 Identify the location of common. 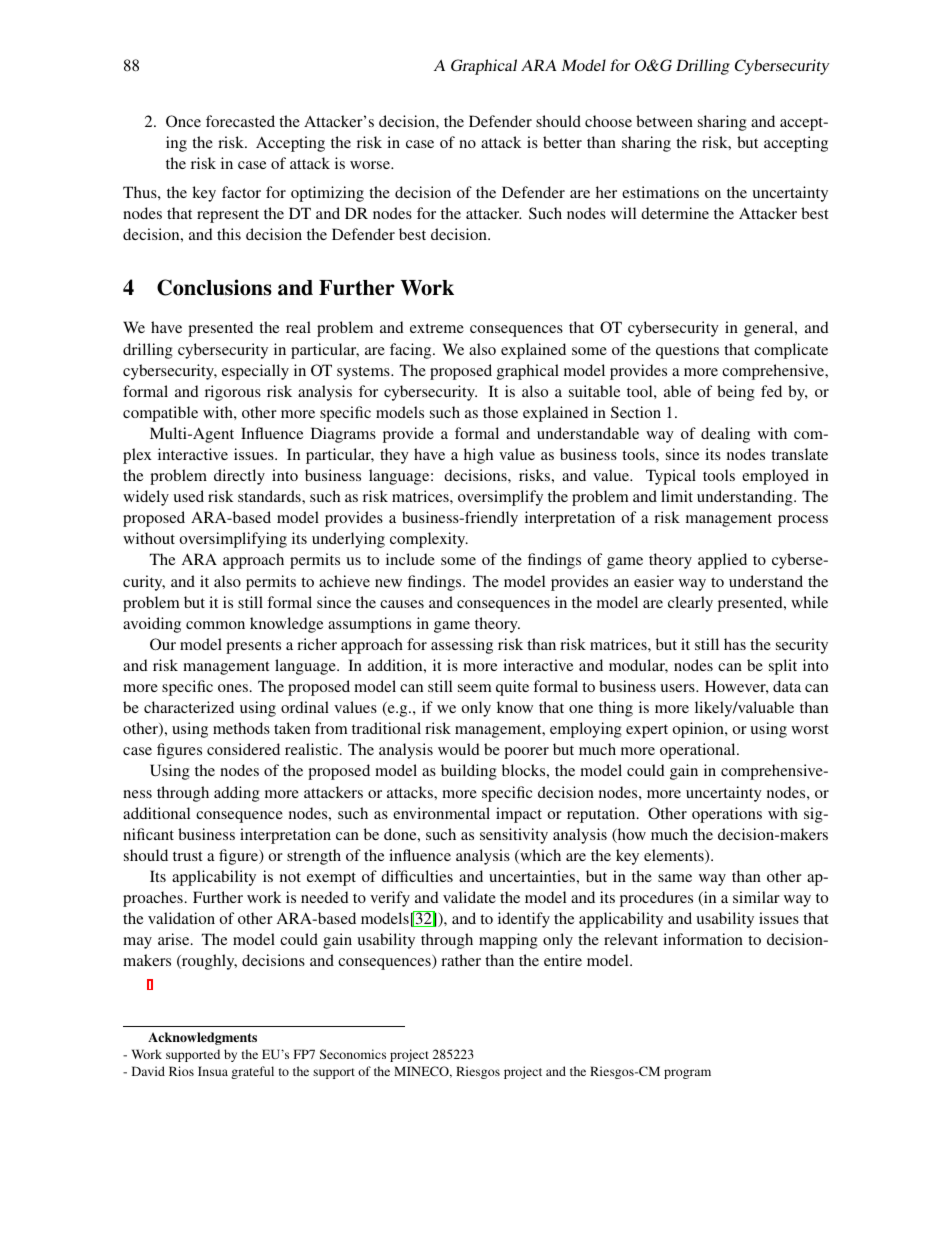
(215, 625).
